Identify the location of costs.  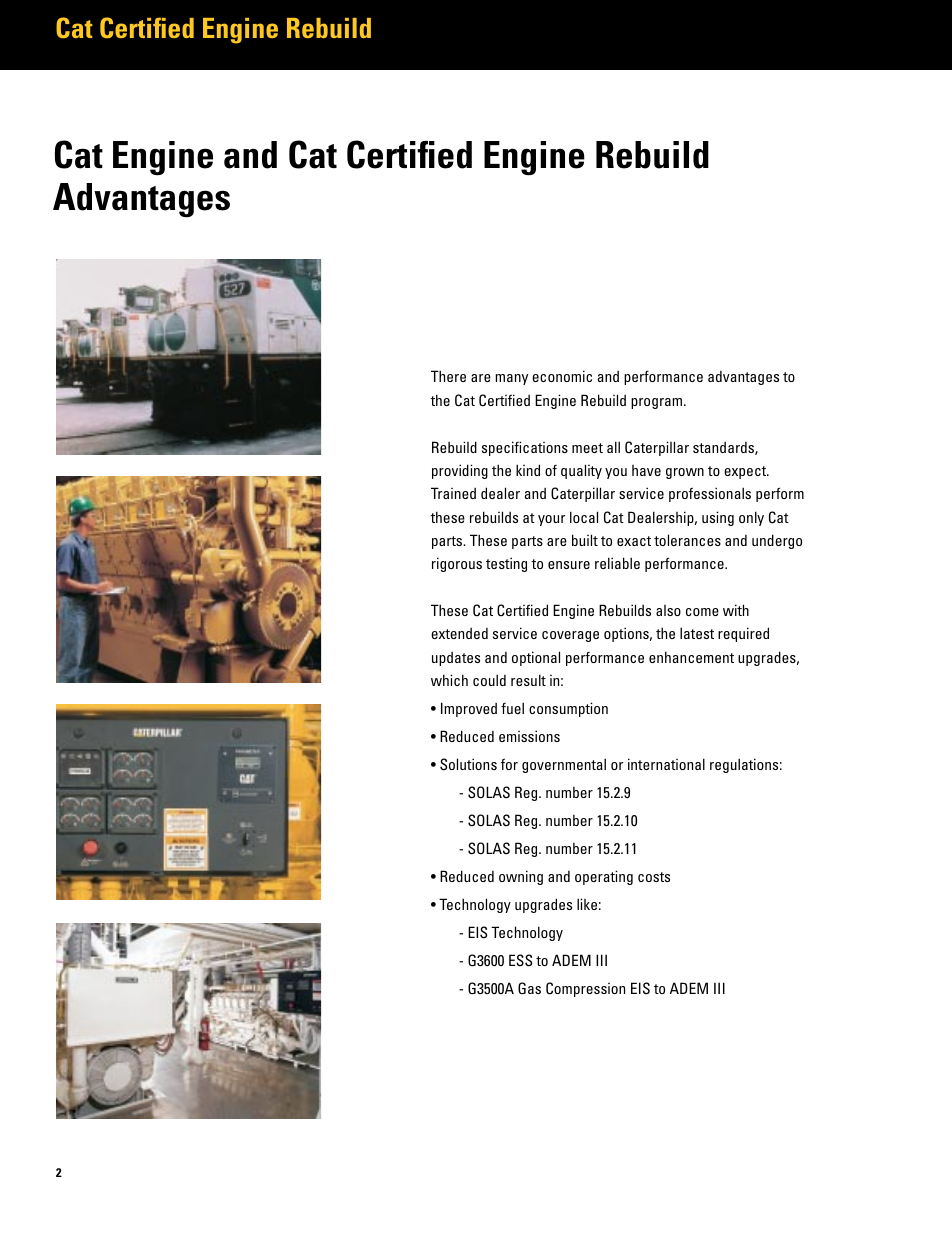
(654, 877).
